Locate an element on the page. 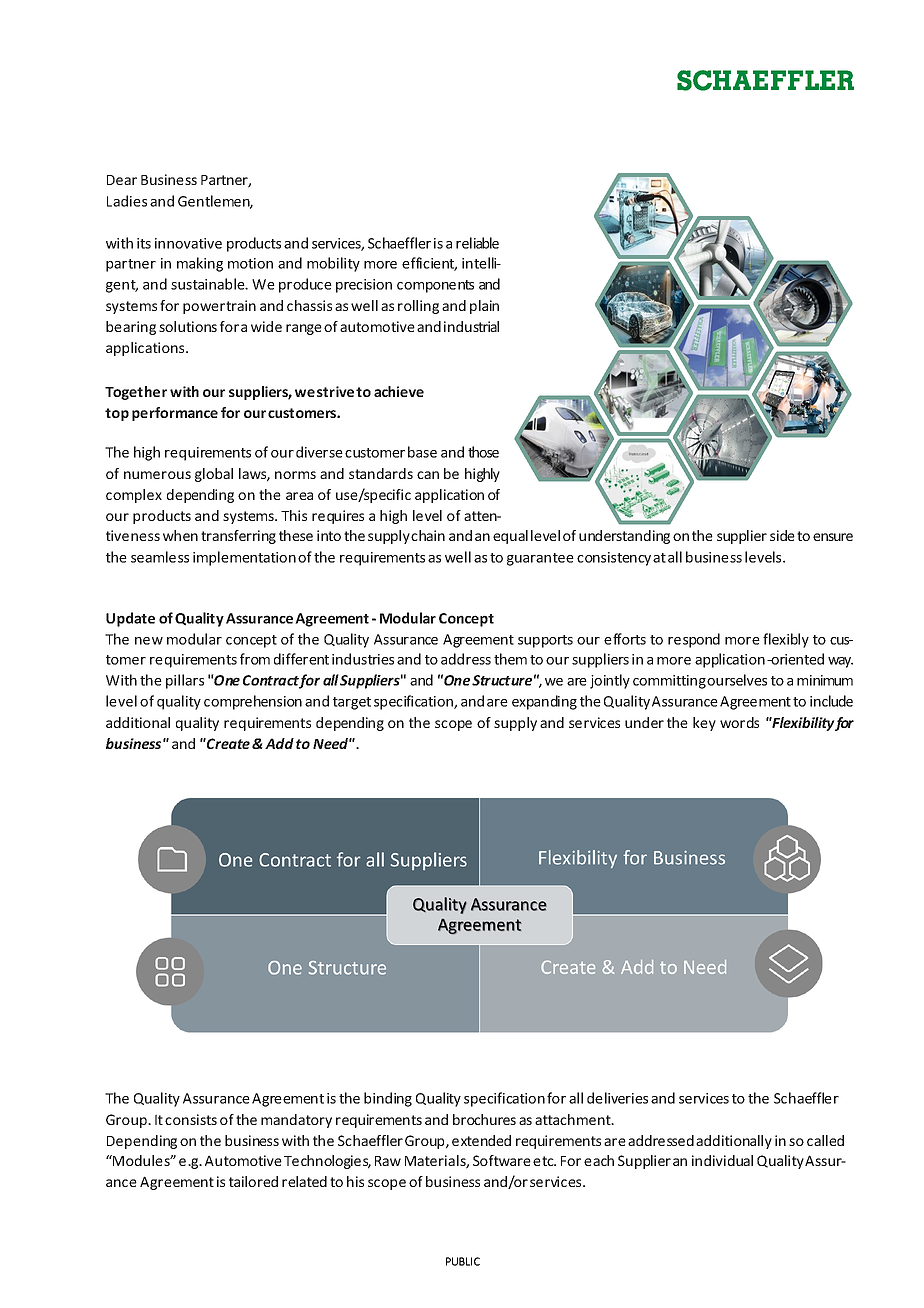 This image has width=924, height=1308. plain is located at coordinates (484, 307).
